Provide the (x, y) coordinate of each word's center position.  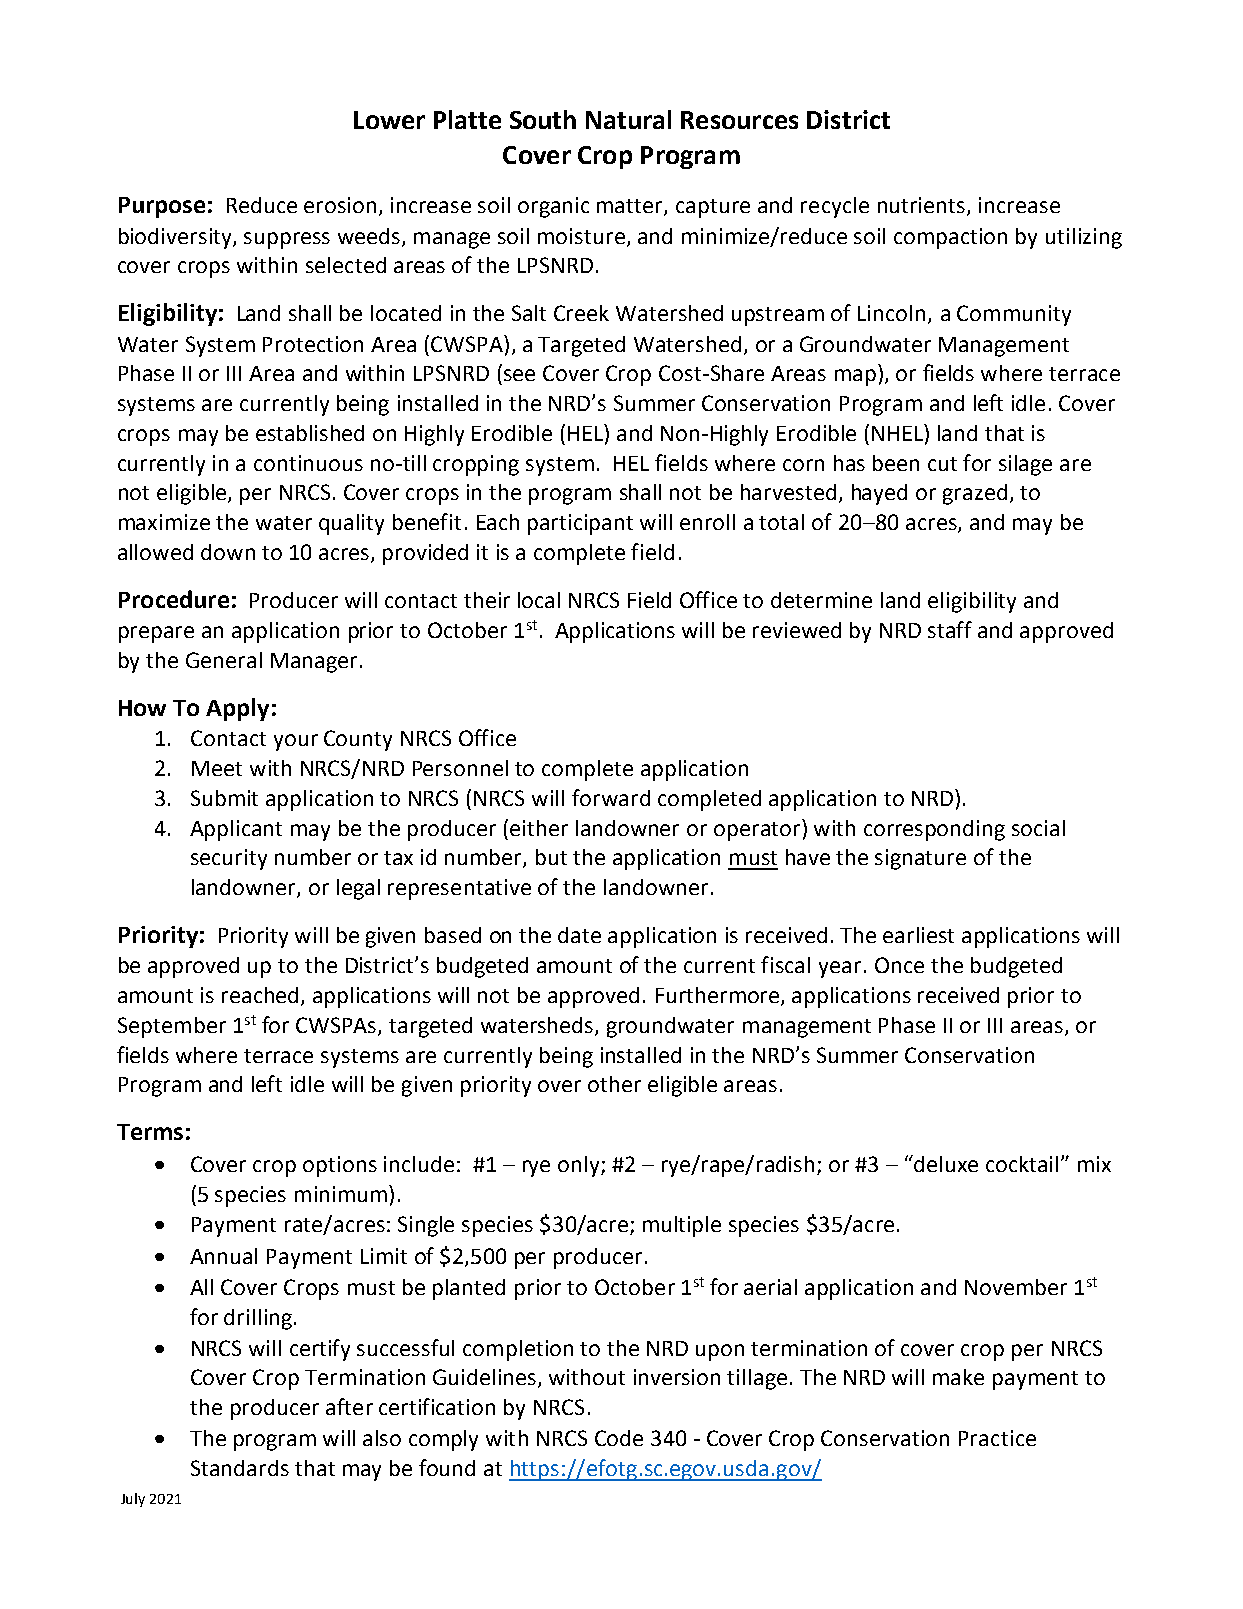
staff (950, 629)
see (519, 375)
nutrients (923, 206)
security (229, 859)
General (224, 660)
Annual (223, 1256)
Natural (628, 119)
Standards (240, 1468)
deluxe (945, 1163)
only (580, 1166)
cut (942, 464)
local (539, 600)
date (579, 935)
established (310, 433)
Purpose (162, 207)
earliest (918, 935)
